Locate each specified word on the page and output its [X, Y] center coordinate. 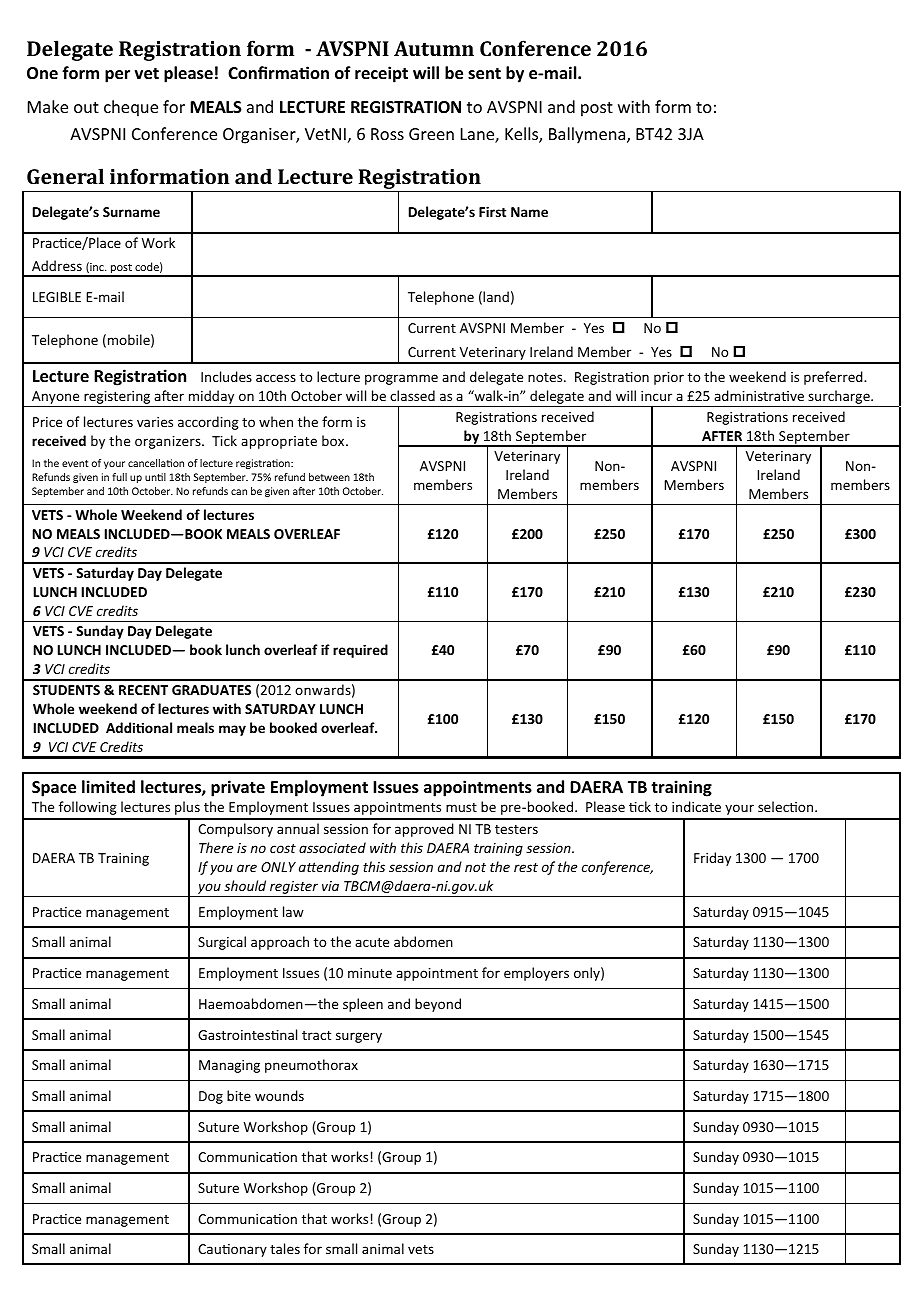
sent [484, 74]
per [117, 76]
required [360, 651]
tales [285, 1248]
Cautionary [232, 1250]
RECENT [143, 690]
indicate [696, 806]
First [492, 211]
